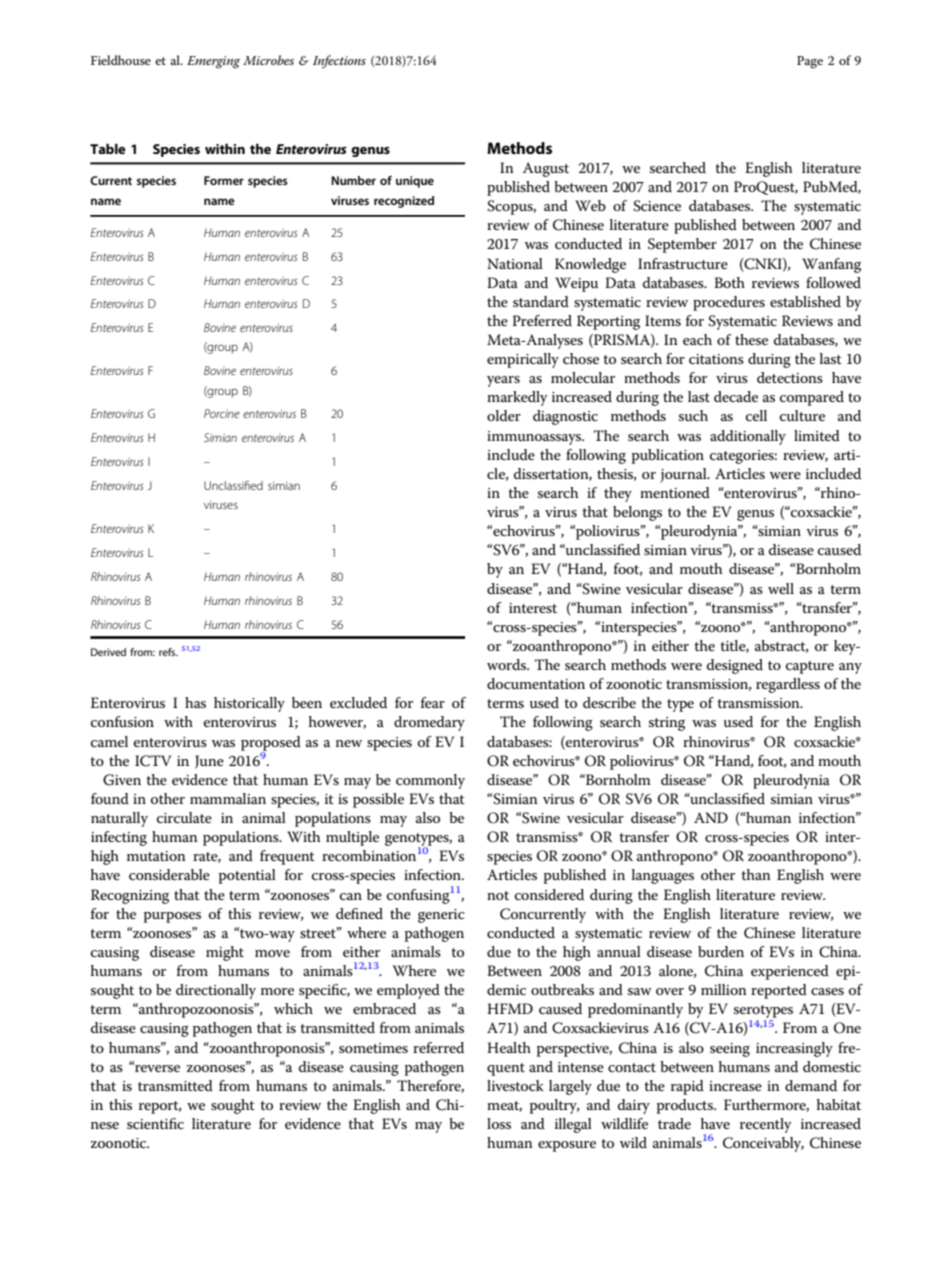  What do you see at coordinates (765, 1125) in the screenshot?
I see `recently` at bounding box center [765, 1125].
